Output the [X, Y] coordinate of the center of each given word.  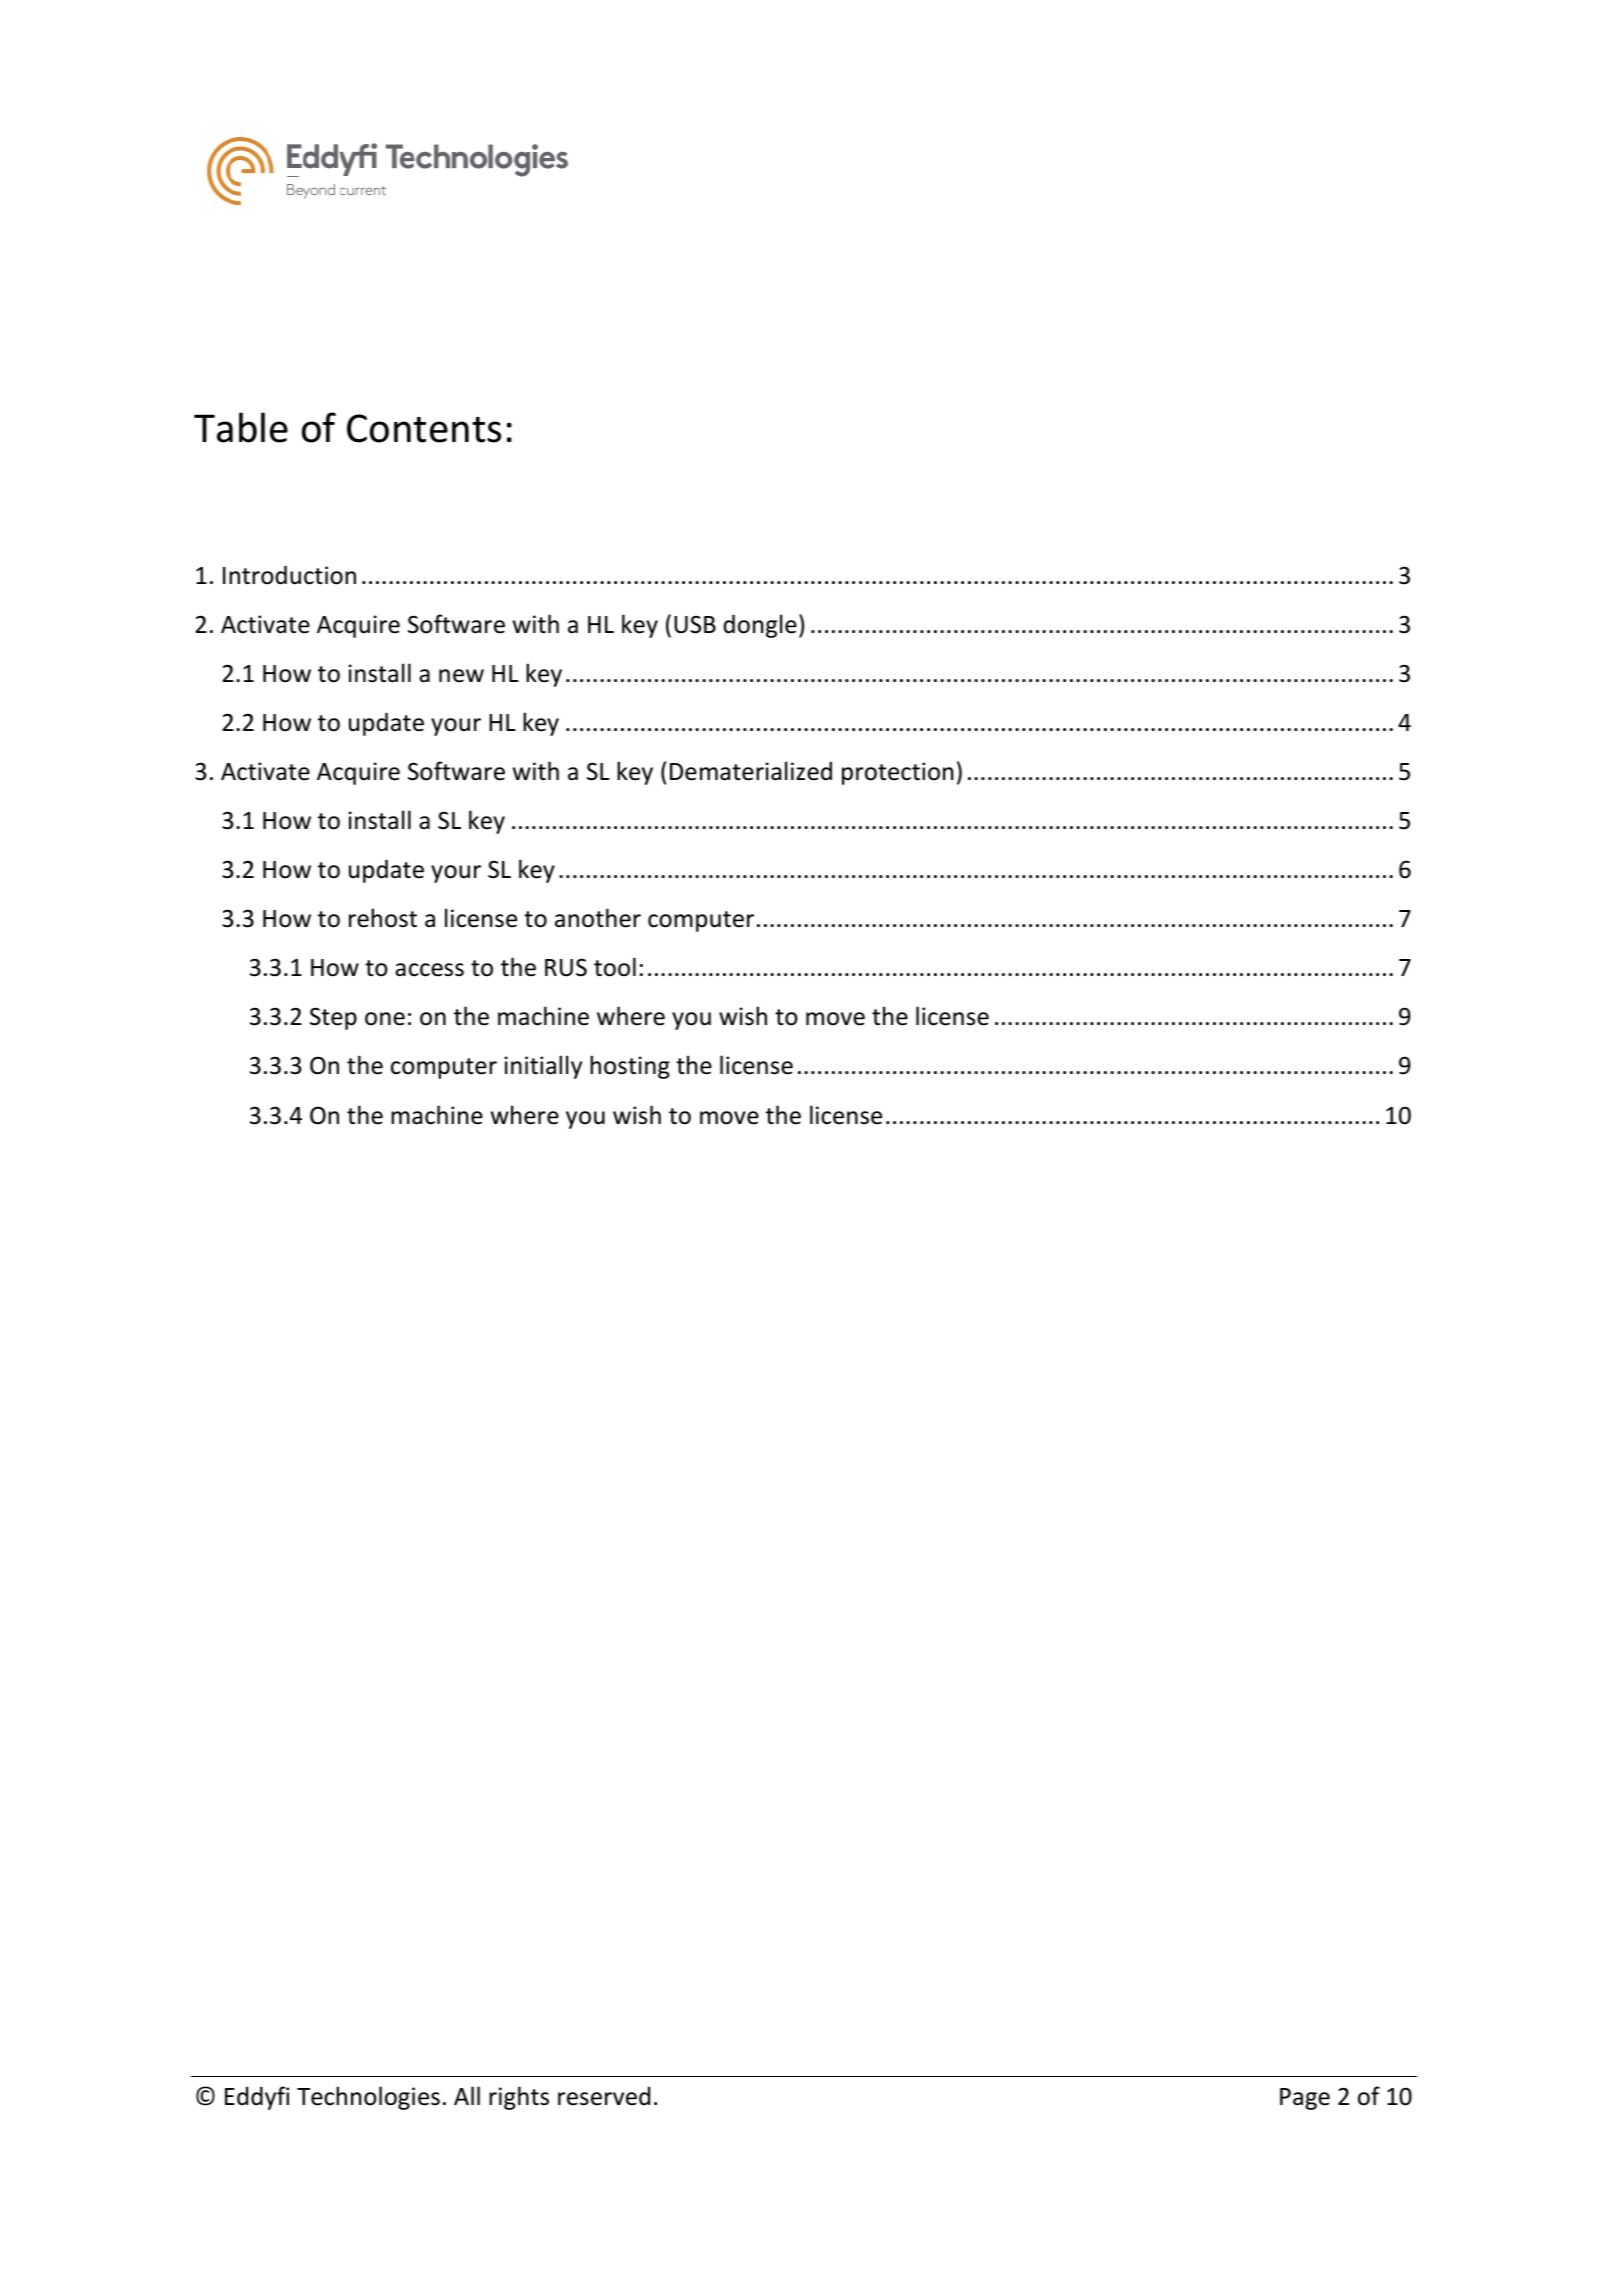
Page [1305, 2099]
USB [695, 624]
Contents [424, 428]
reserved [604, 2096]
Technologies [368, 2098]
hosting [630, 1067]
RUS [566, 967]
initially [543, 1067]
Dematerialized [751, 771]
